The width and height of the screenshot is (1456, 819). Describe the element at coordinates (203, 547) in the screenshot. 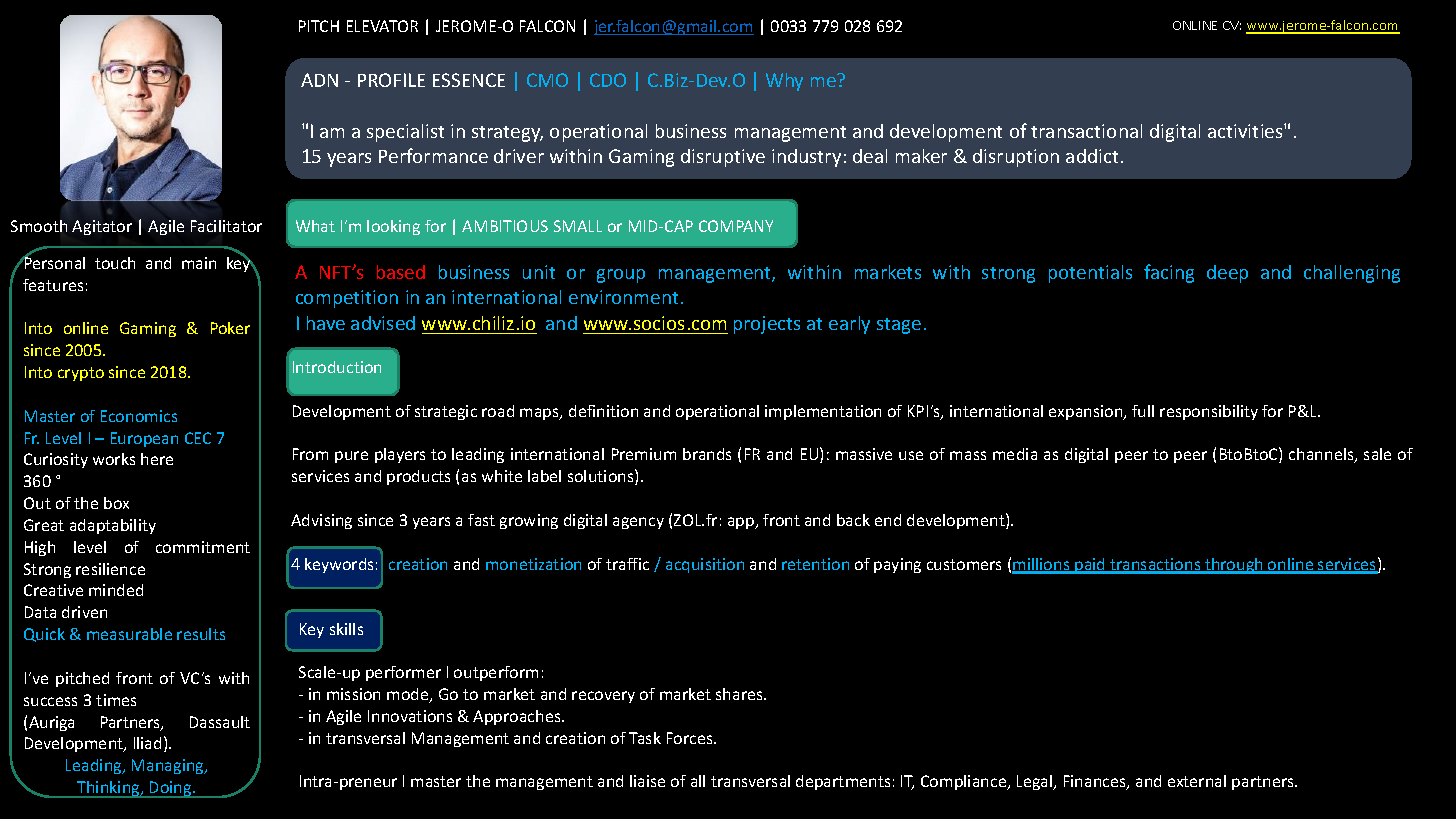

I see `commitment` at that location.
